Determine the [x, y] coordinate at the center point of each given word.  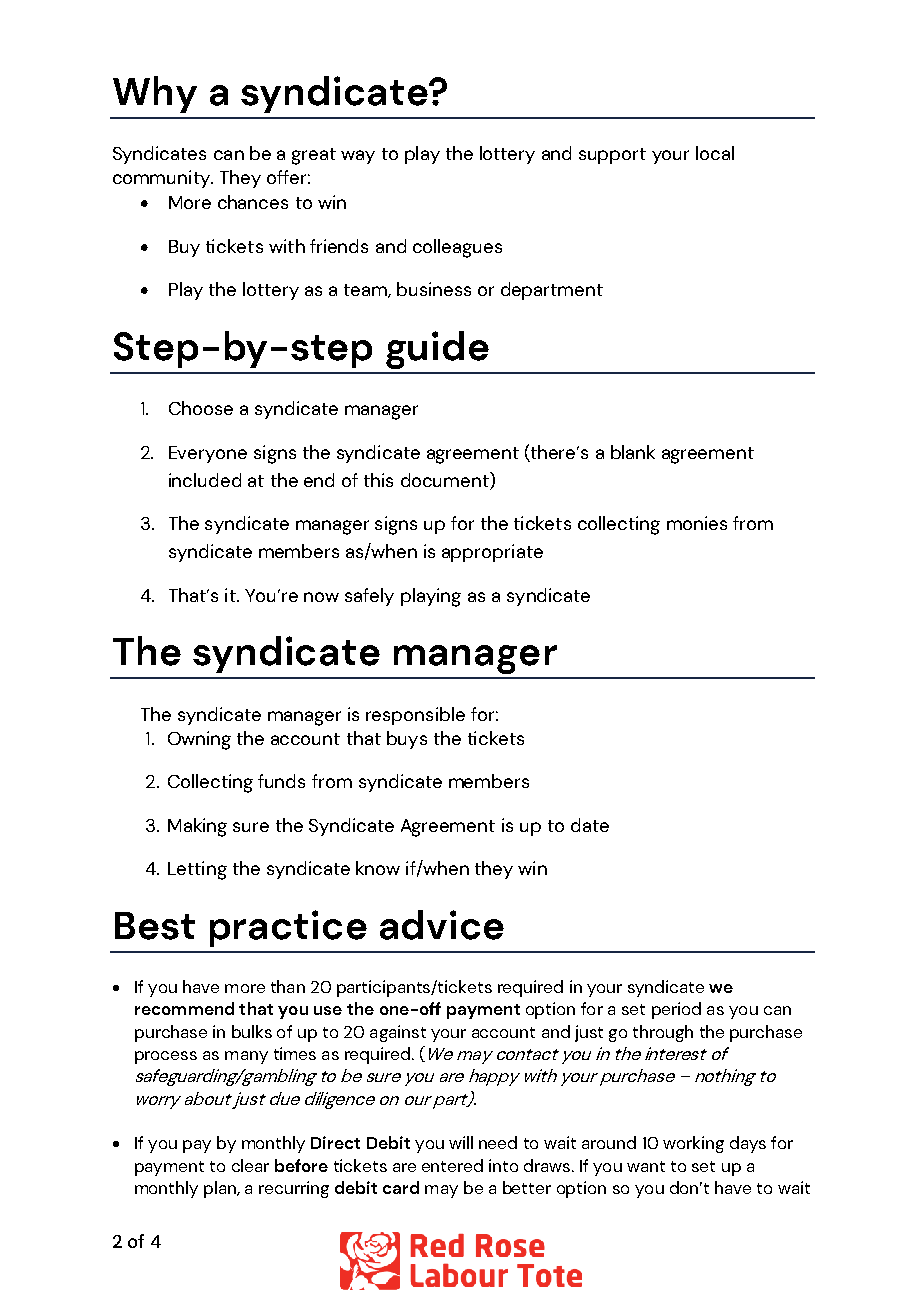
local [715, 153]
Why [155, 94]
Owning [199, 740]
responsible [415, 716]
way [358, 157]
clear [250, 1165]
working [693, 1144]
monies [697, 523]
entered [452, 1165]
